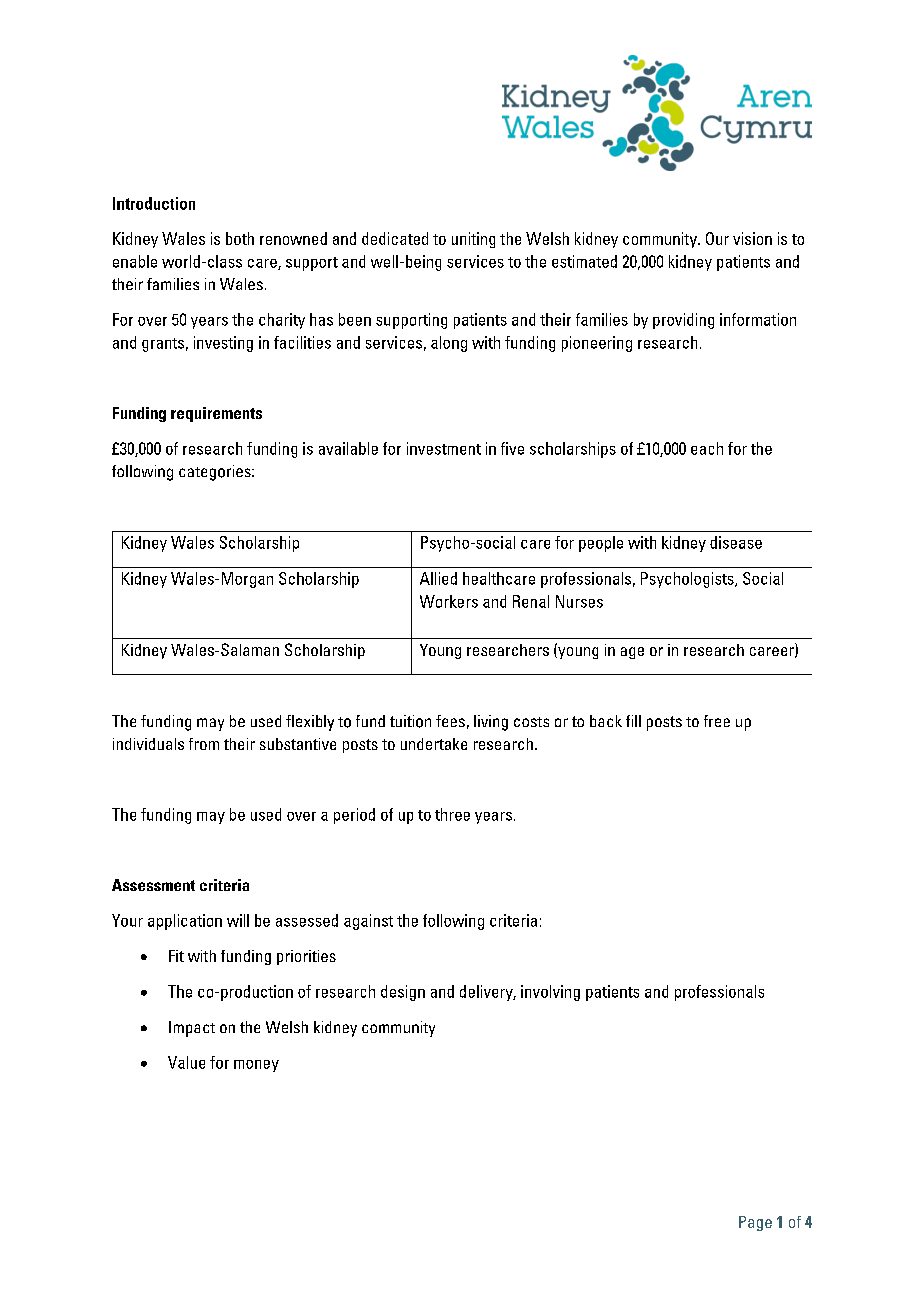 The image size is (924, 1308). I want to click on free, so click(717, 721).
